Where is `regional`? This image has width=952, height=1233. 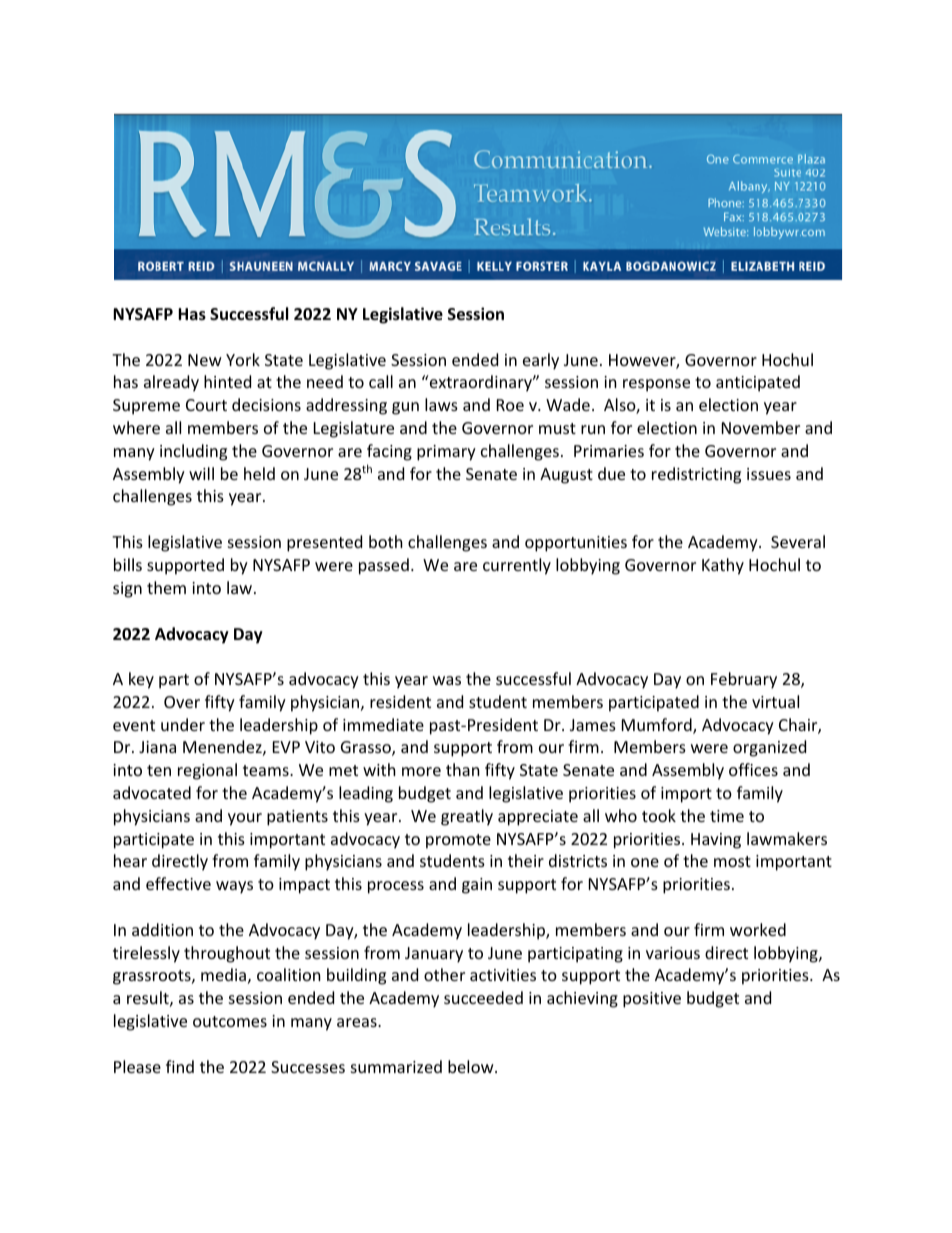 regional is located at coordinates (207, 771).
